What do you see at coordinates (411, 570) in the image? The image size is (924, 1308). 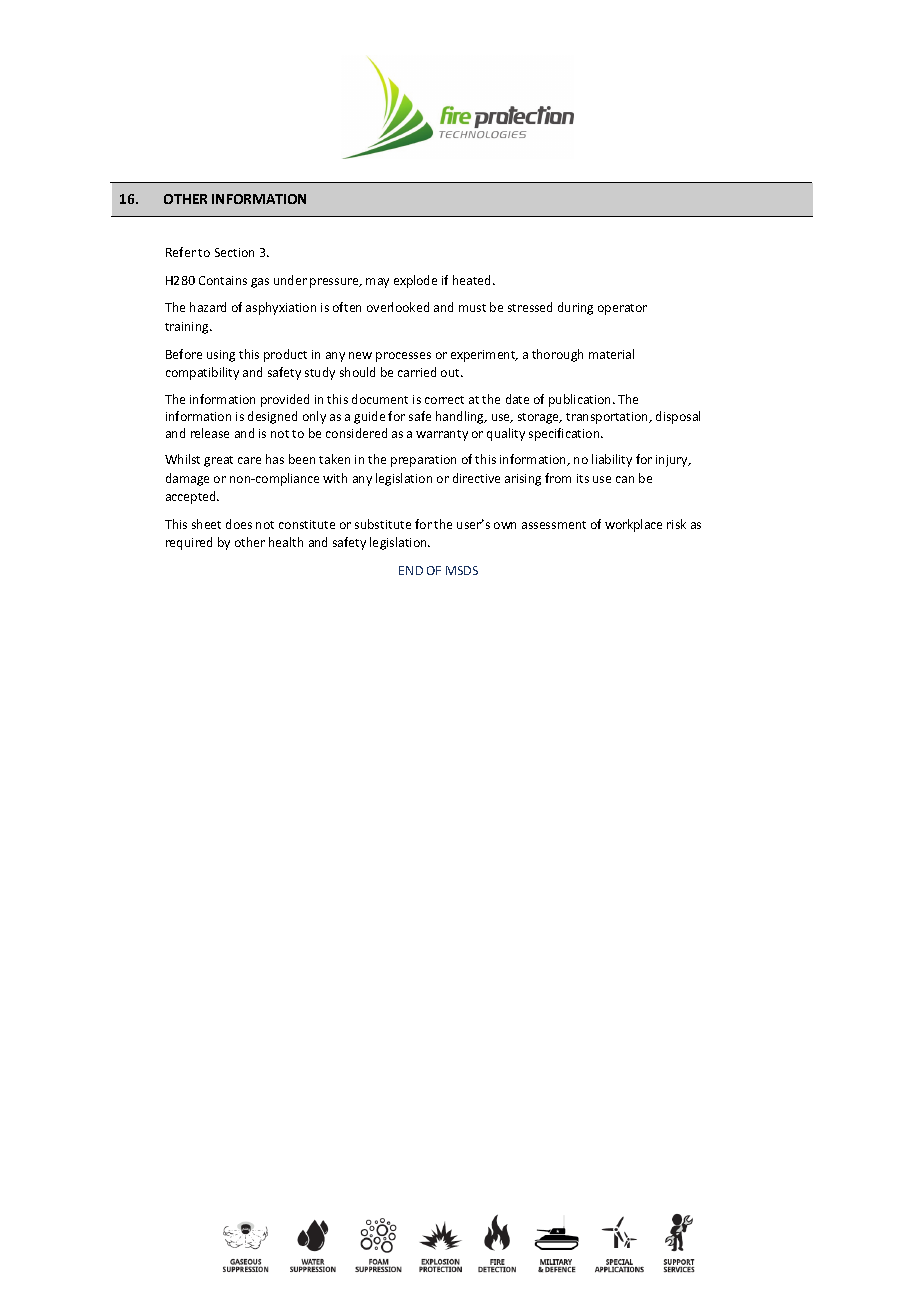 I see `END` at bounding box center [411, 570].
